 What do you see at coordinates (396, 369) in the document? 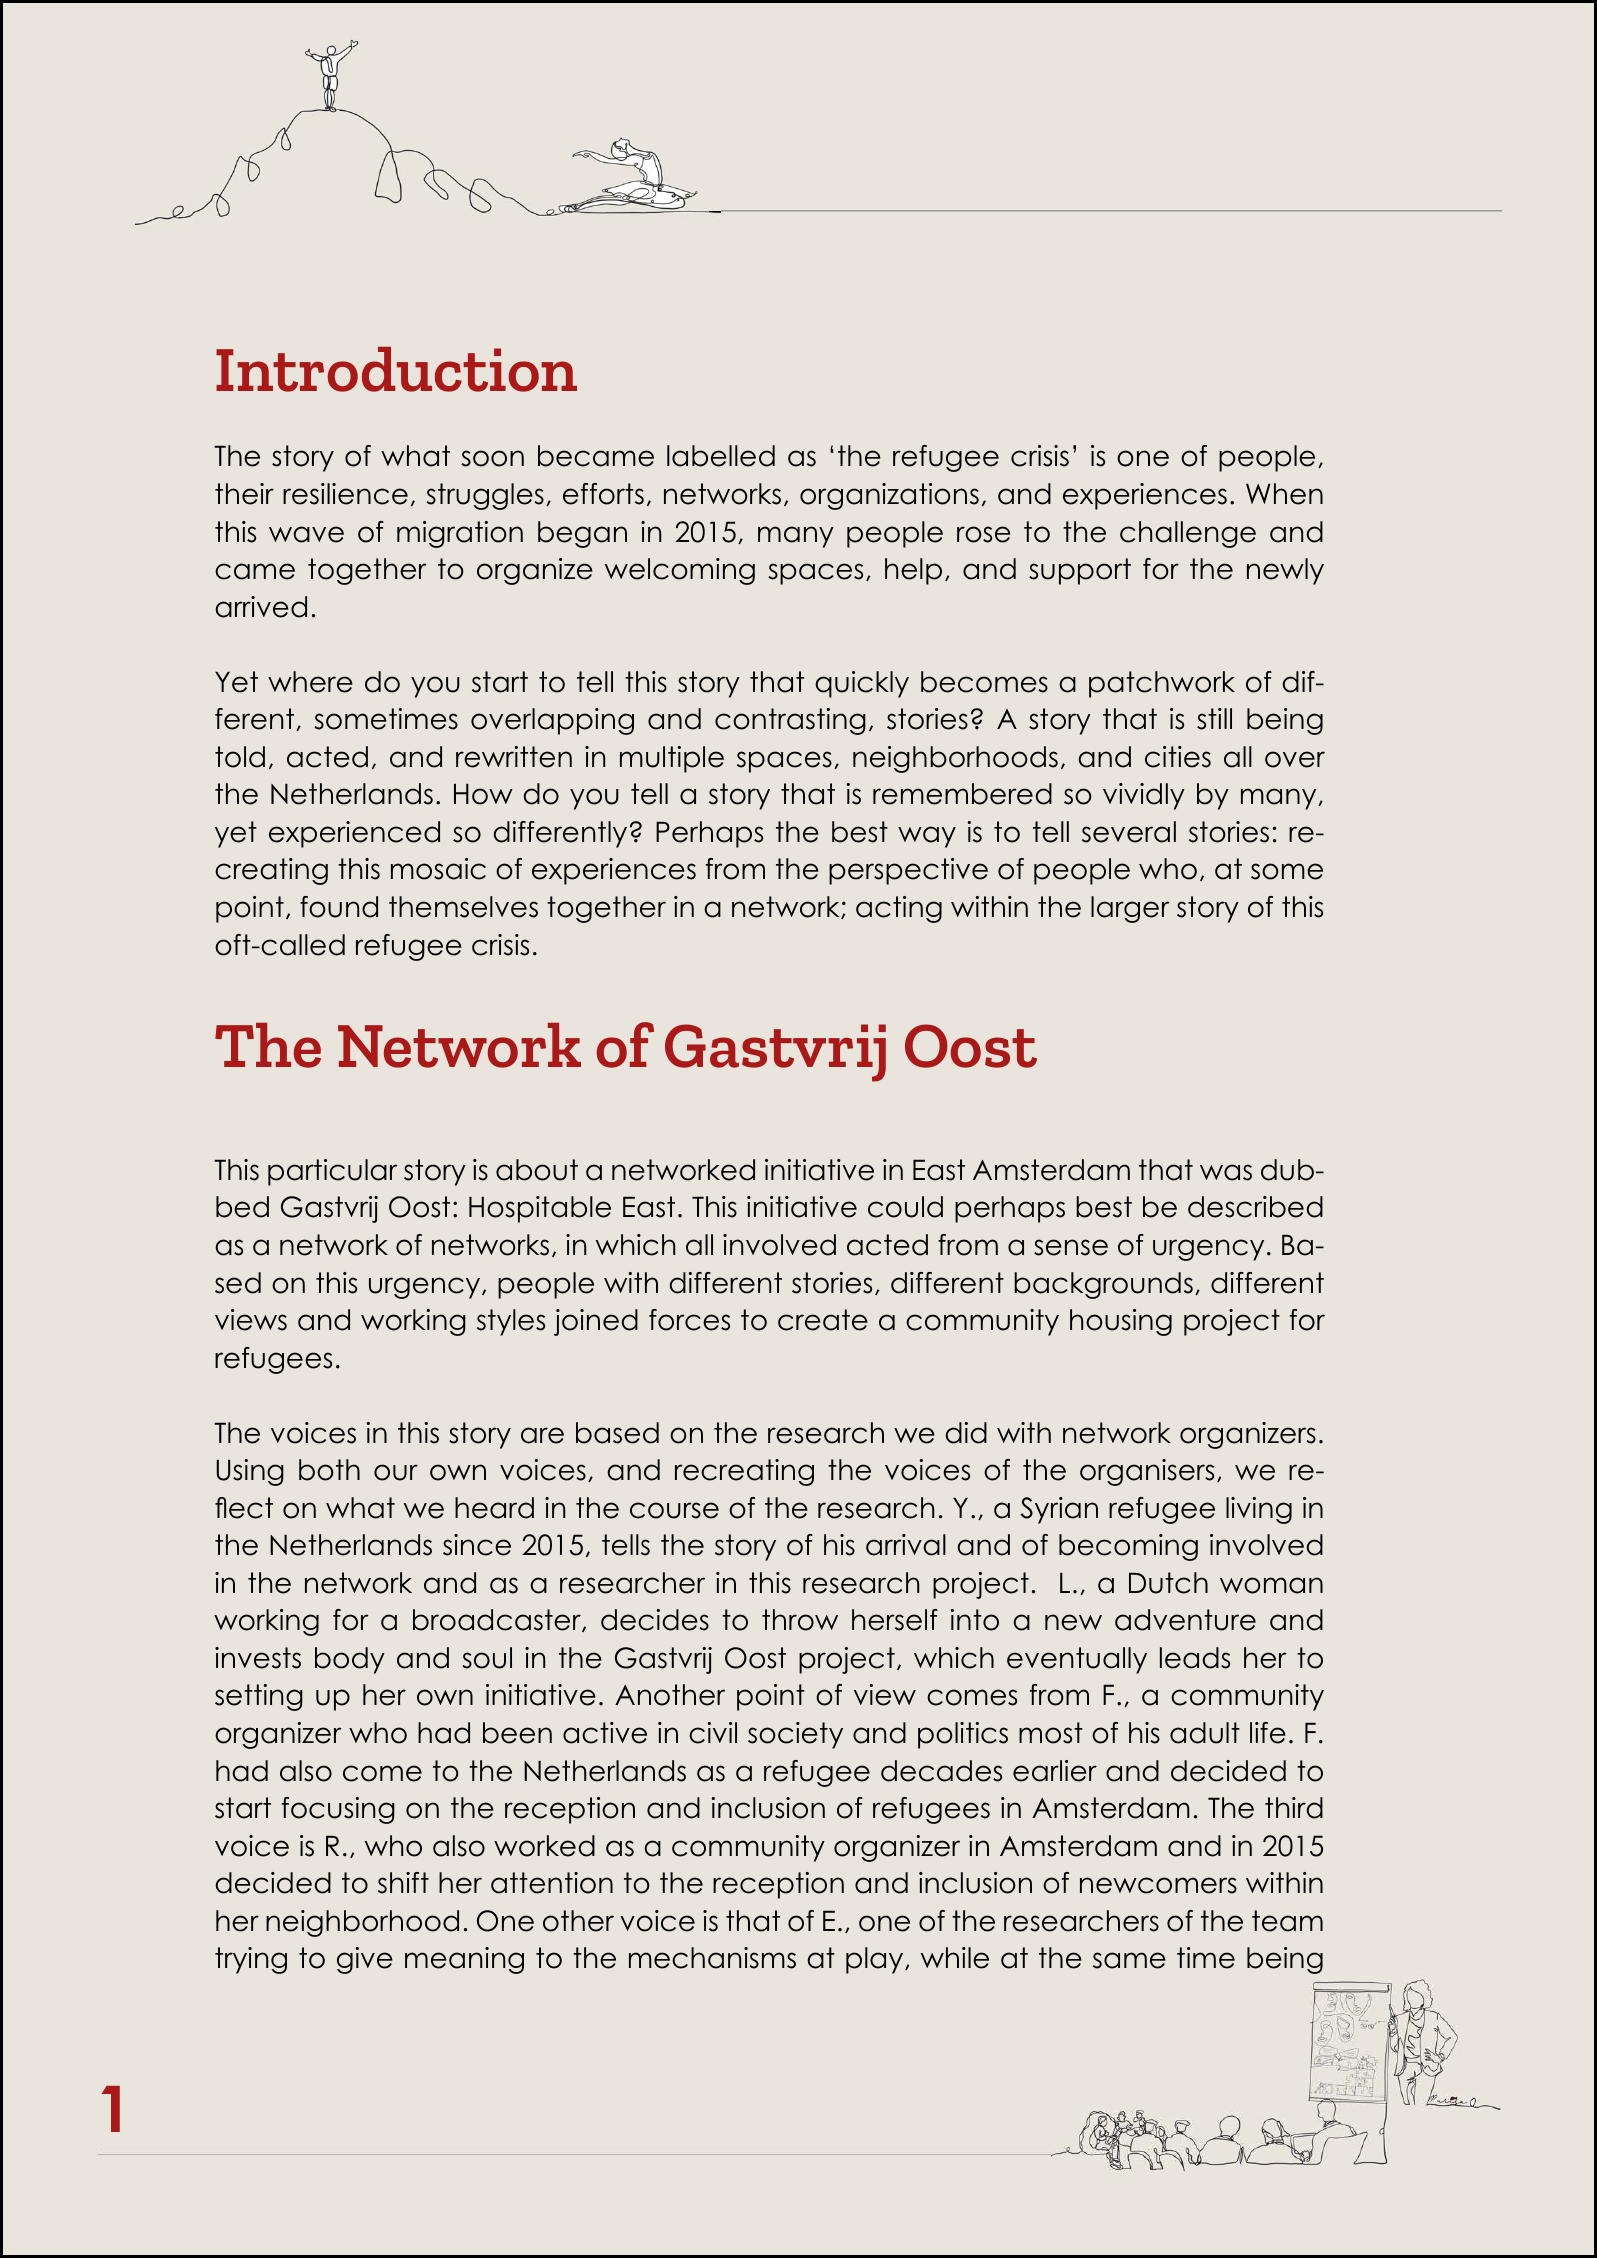
I see `Introduction` at bounding box center [396, 369].
